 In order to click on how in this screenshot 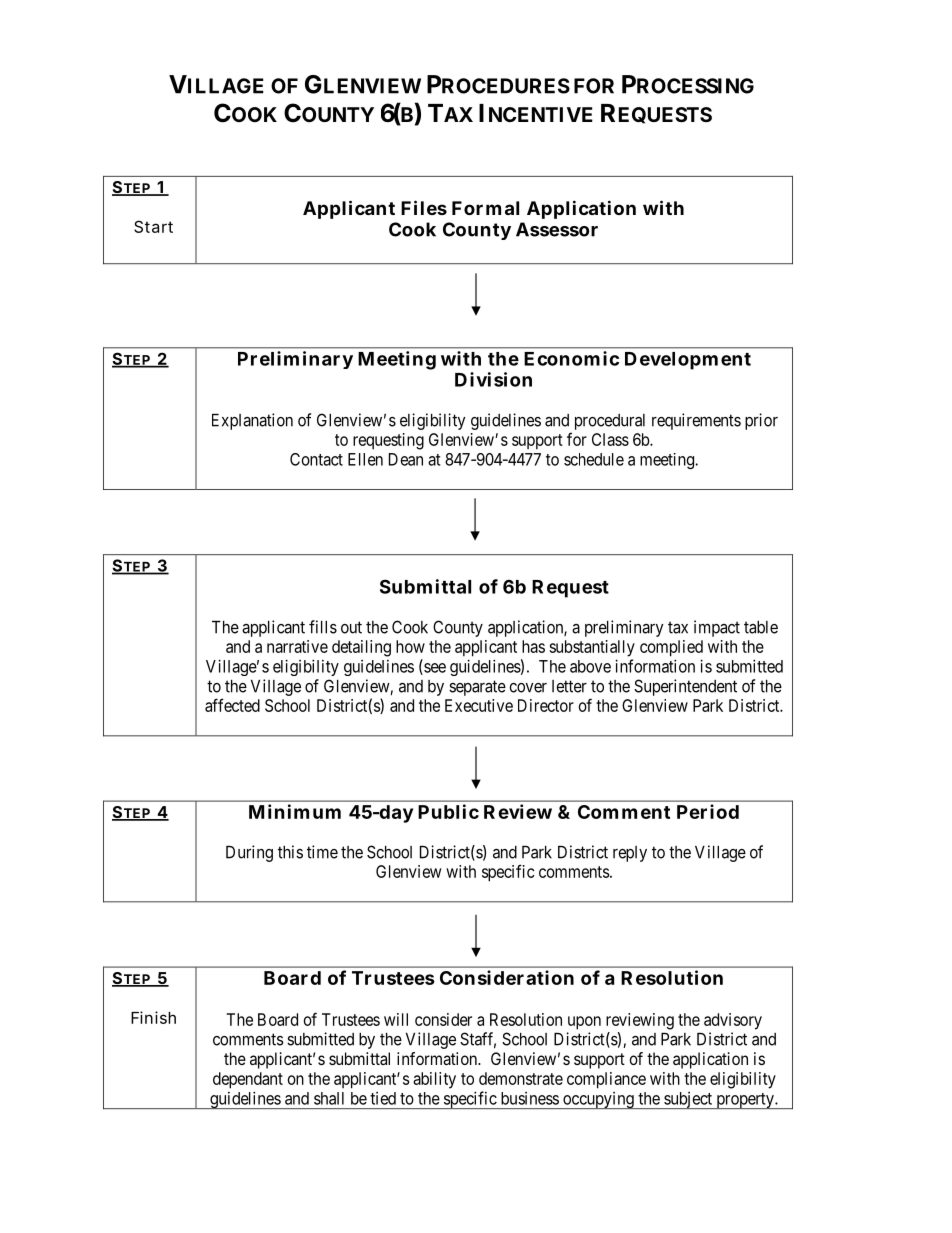, I will do `click(410, 646)`.
